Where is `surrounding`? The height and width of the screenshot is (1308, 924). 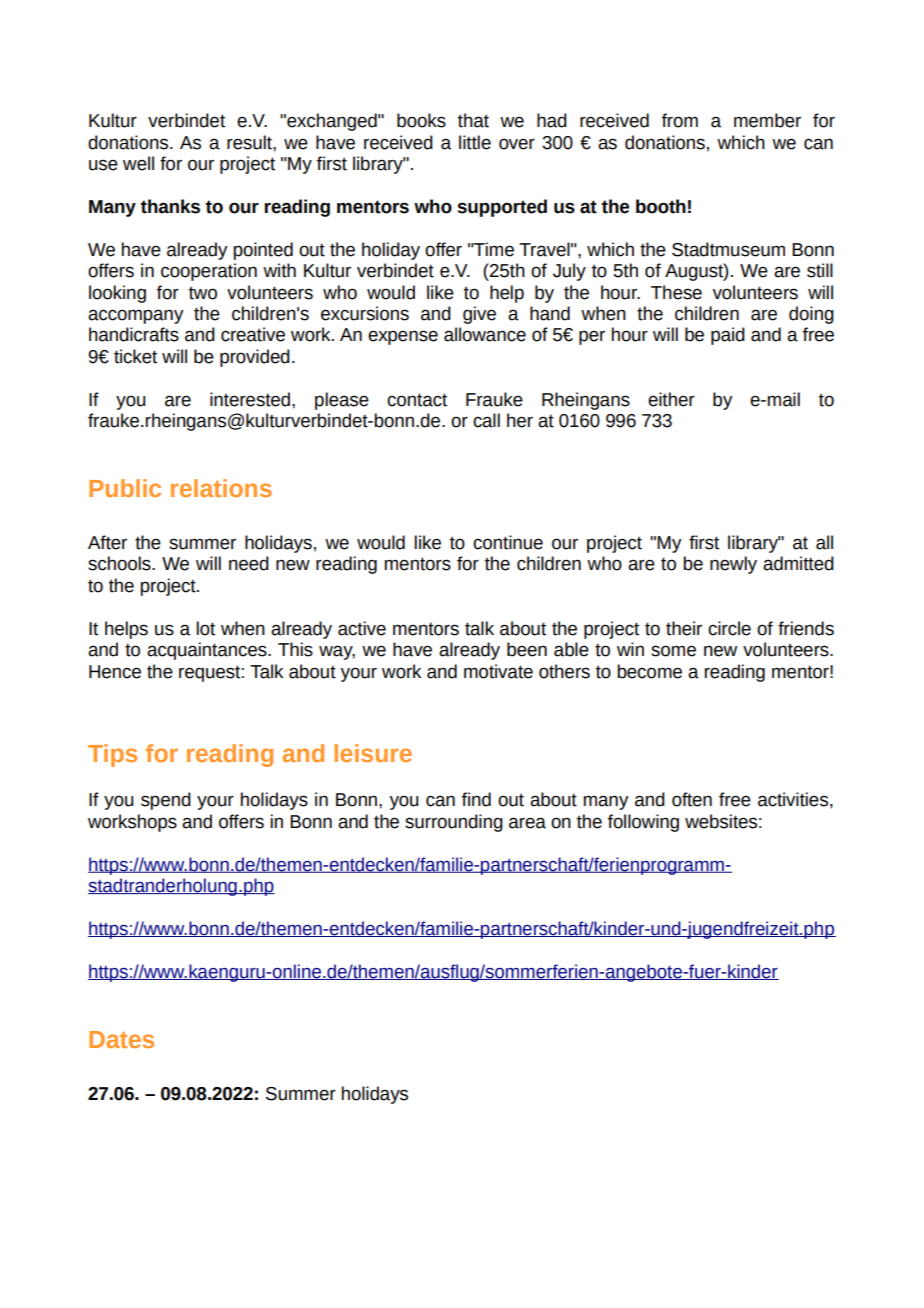
surrounding is located at coordinates (454, 823).
